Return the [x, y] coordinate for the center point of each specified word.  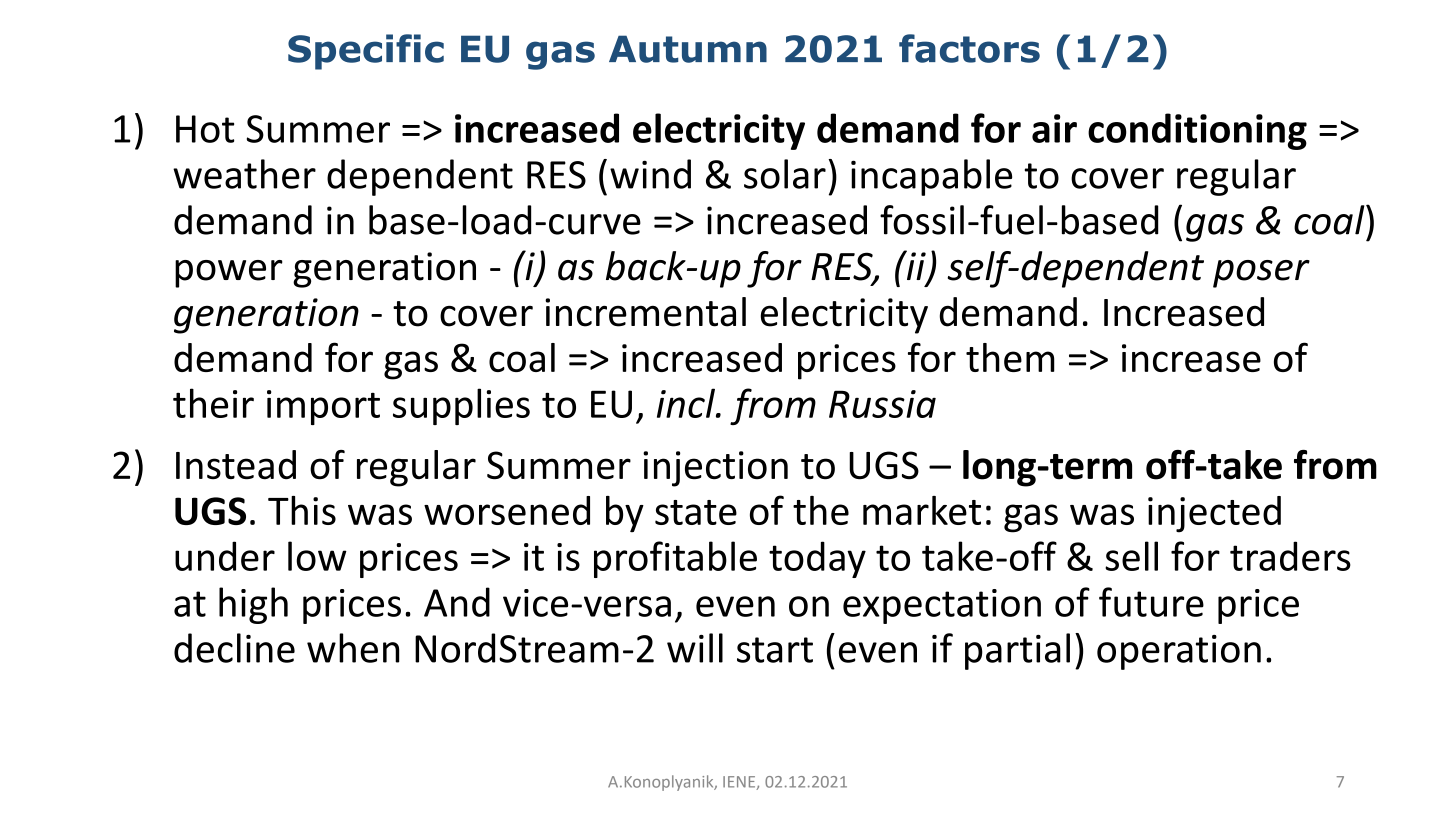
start [775, 650]
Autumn [688, 49]
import [323, 407]
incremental [645, 312]
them [1010, 357]
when [353, 648]
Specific [366, 52]
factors [969, 48]
